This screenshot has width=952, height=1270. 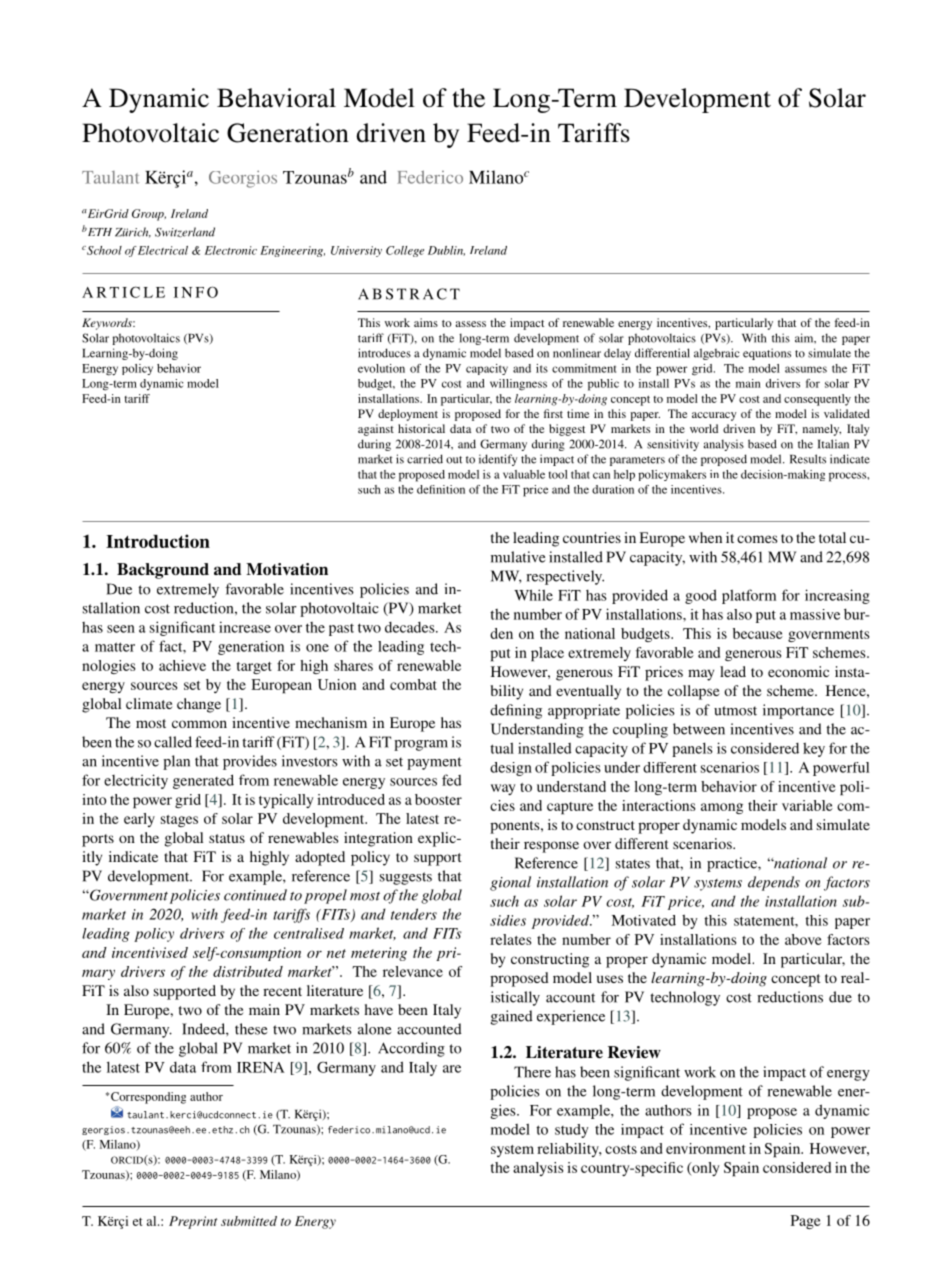 I want to click on platform, so click(x=749, y=596).
